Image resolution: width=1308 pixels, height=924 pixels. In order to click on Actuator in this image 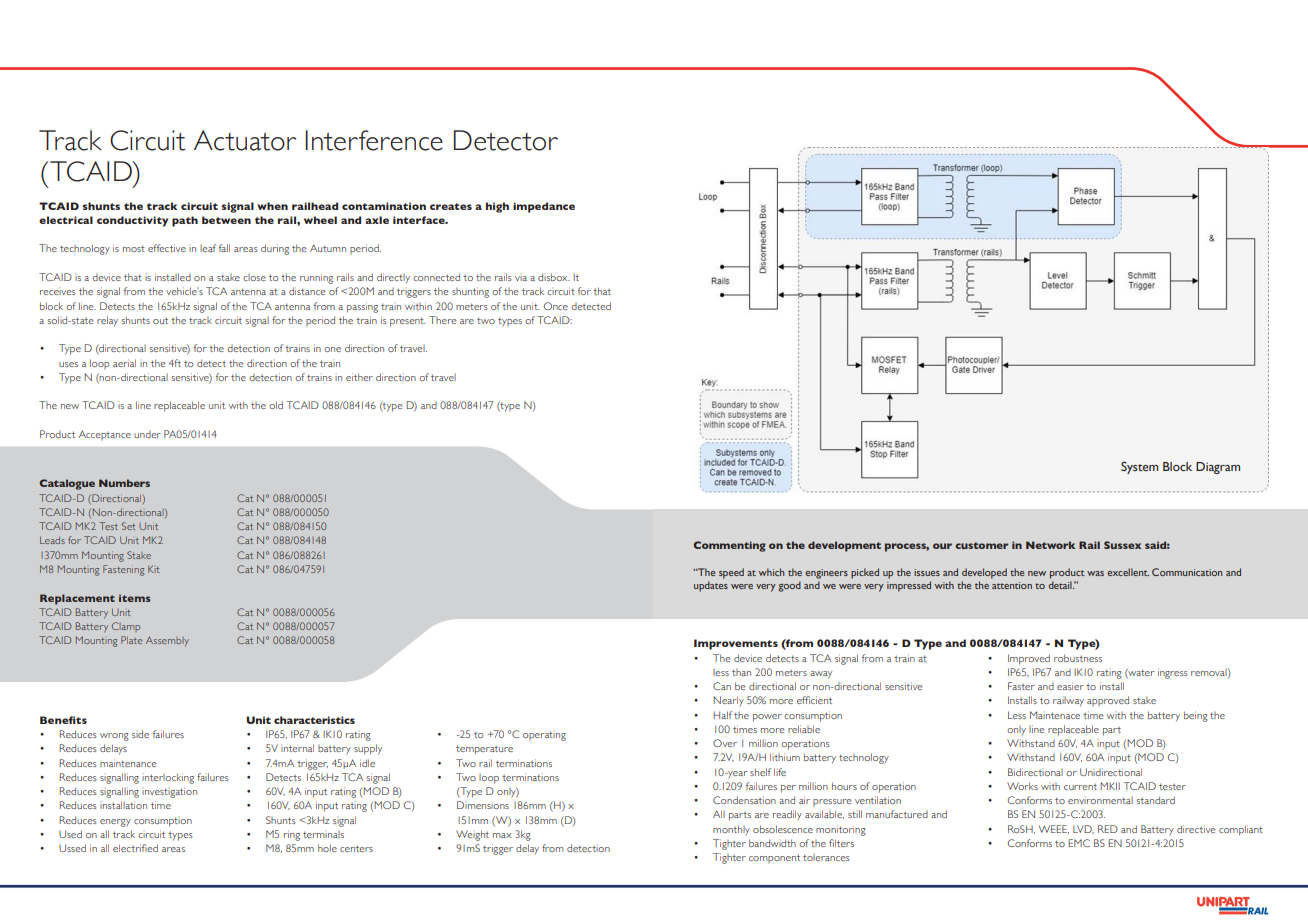, I will do `click(245, 140)`.
